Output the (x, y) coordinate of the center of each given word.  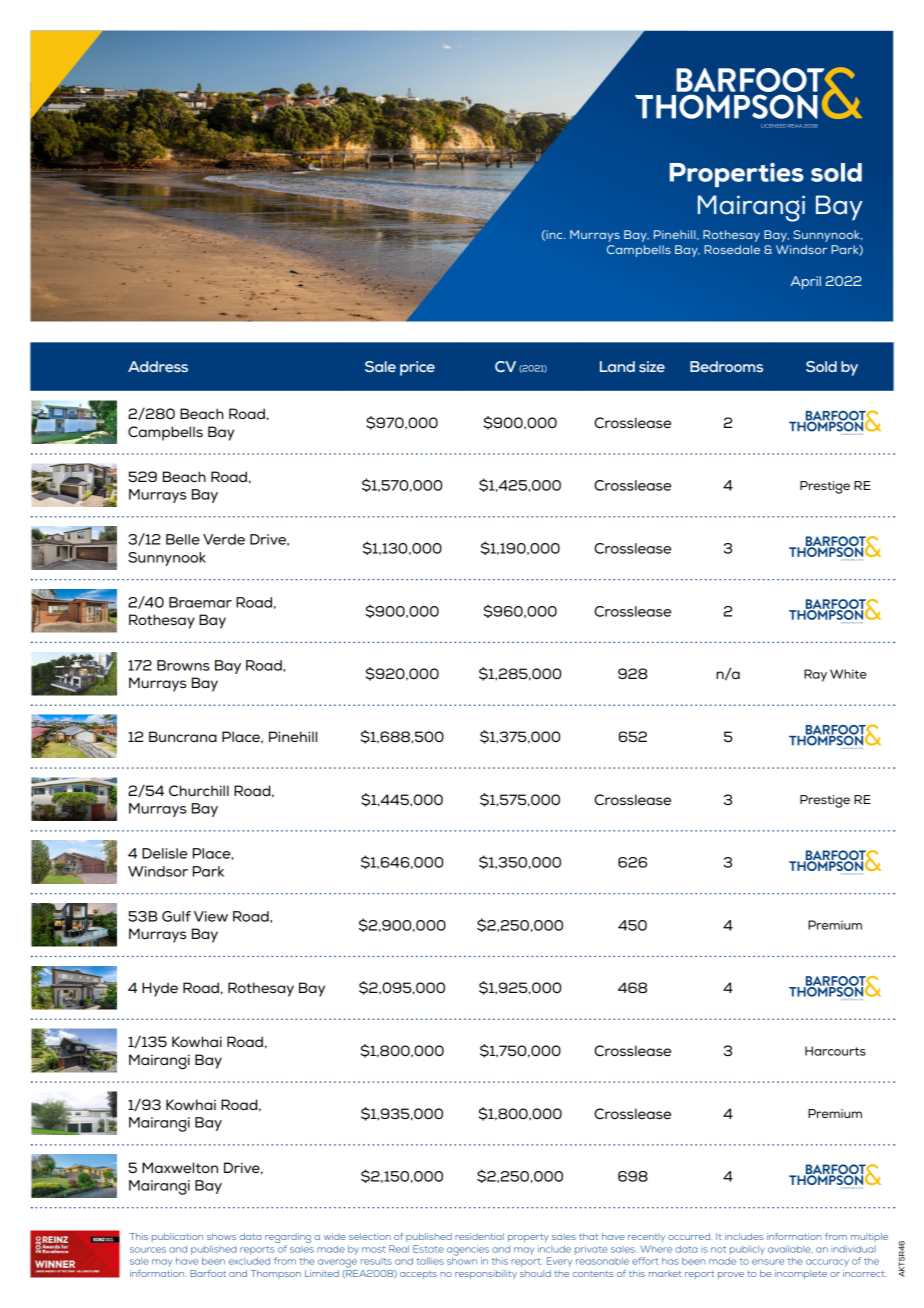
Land (617, 366)
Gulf (176, 916)
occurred (690, 1236)
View (211, 916)
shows (221, 1236)
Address (158, 366)
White (848, 674)
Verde (224, 539)
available (790, 1249)
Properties (737, 175)
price (417, 368)
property (528, 1238)
